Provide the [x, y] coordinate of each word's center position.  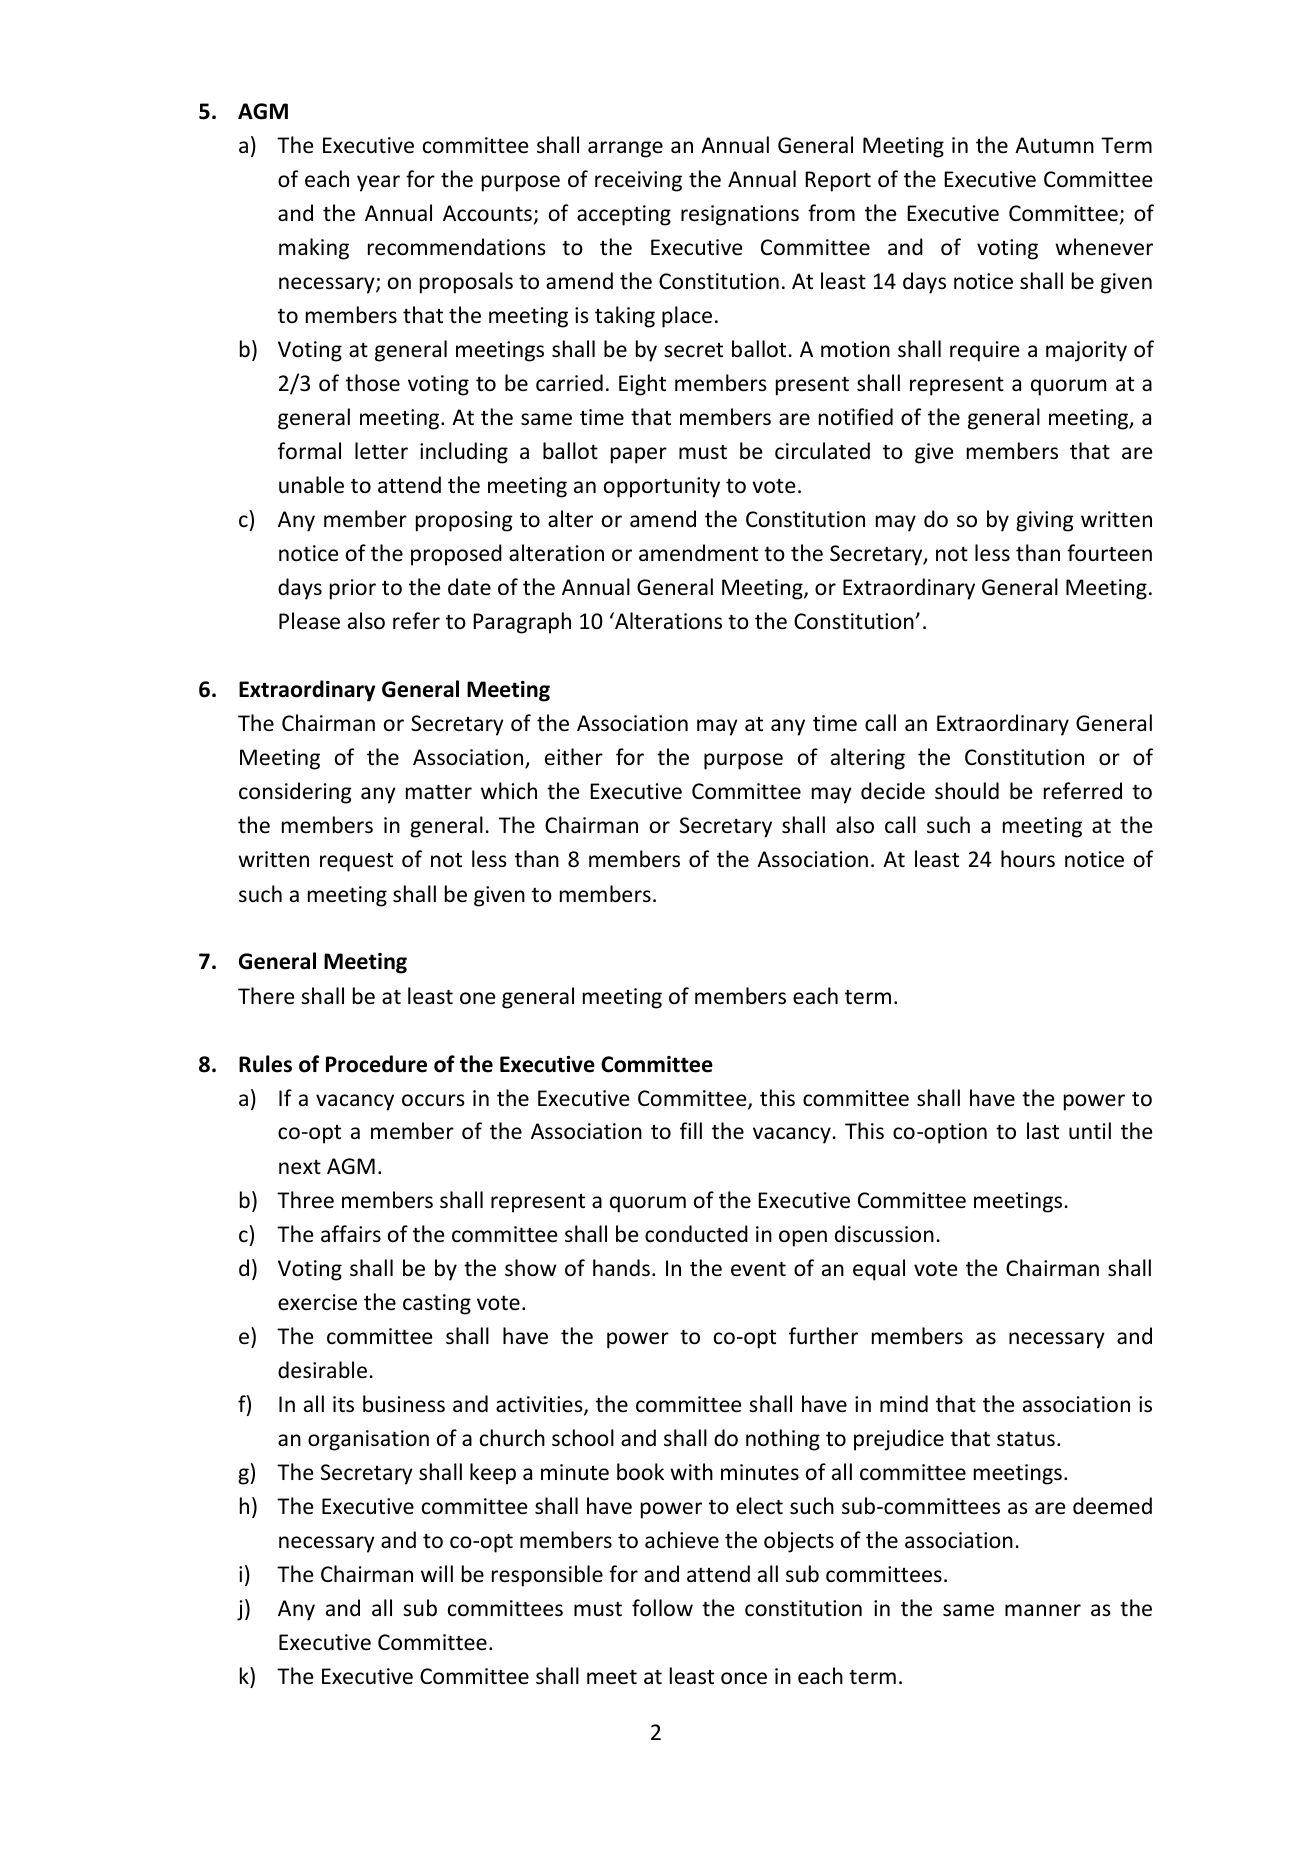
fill [691, 1130]
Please [309, 621]
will [437, 1573]
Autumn [1054, 145]
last [1043, 1131]
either [574, 757]
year [378, 183]
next [300, 1167]
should [967, 791]
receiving [638, 181]
